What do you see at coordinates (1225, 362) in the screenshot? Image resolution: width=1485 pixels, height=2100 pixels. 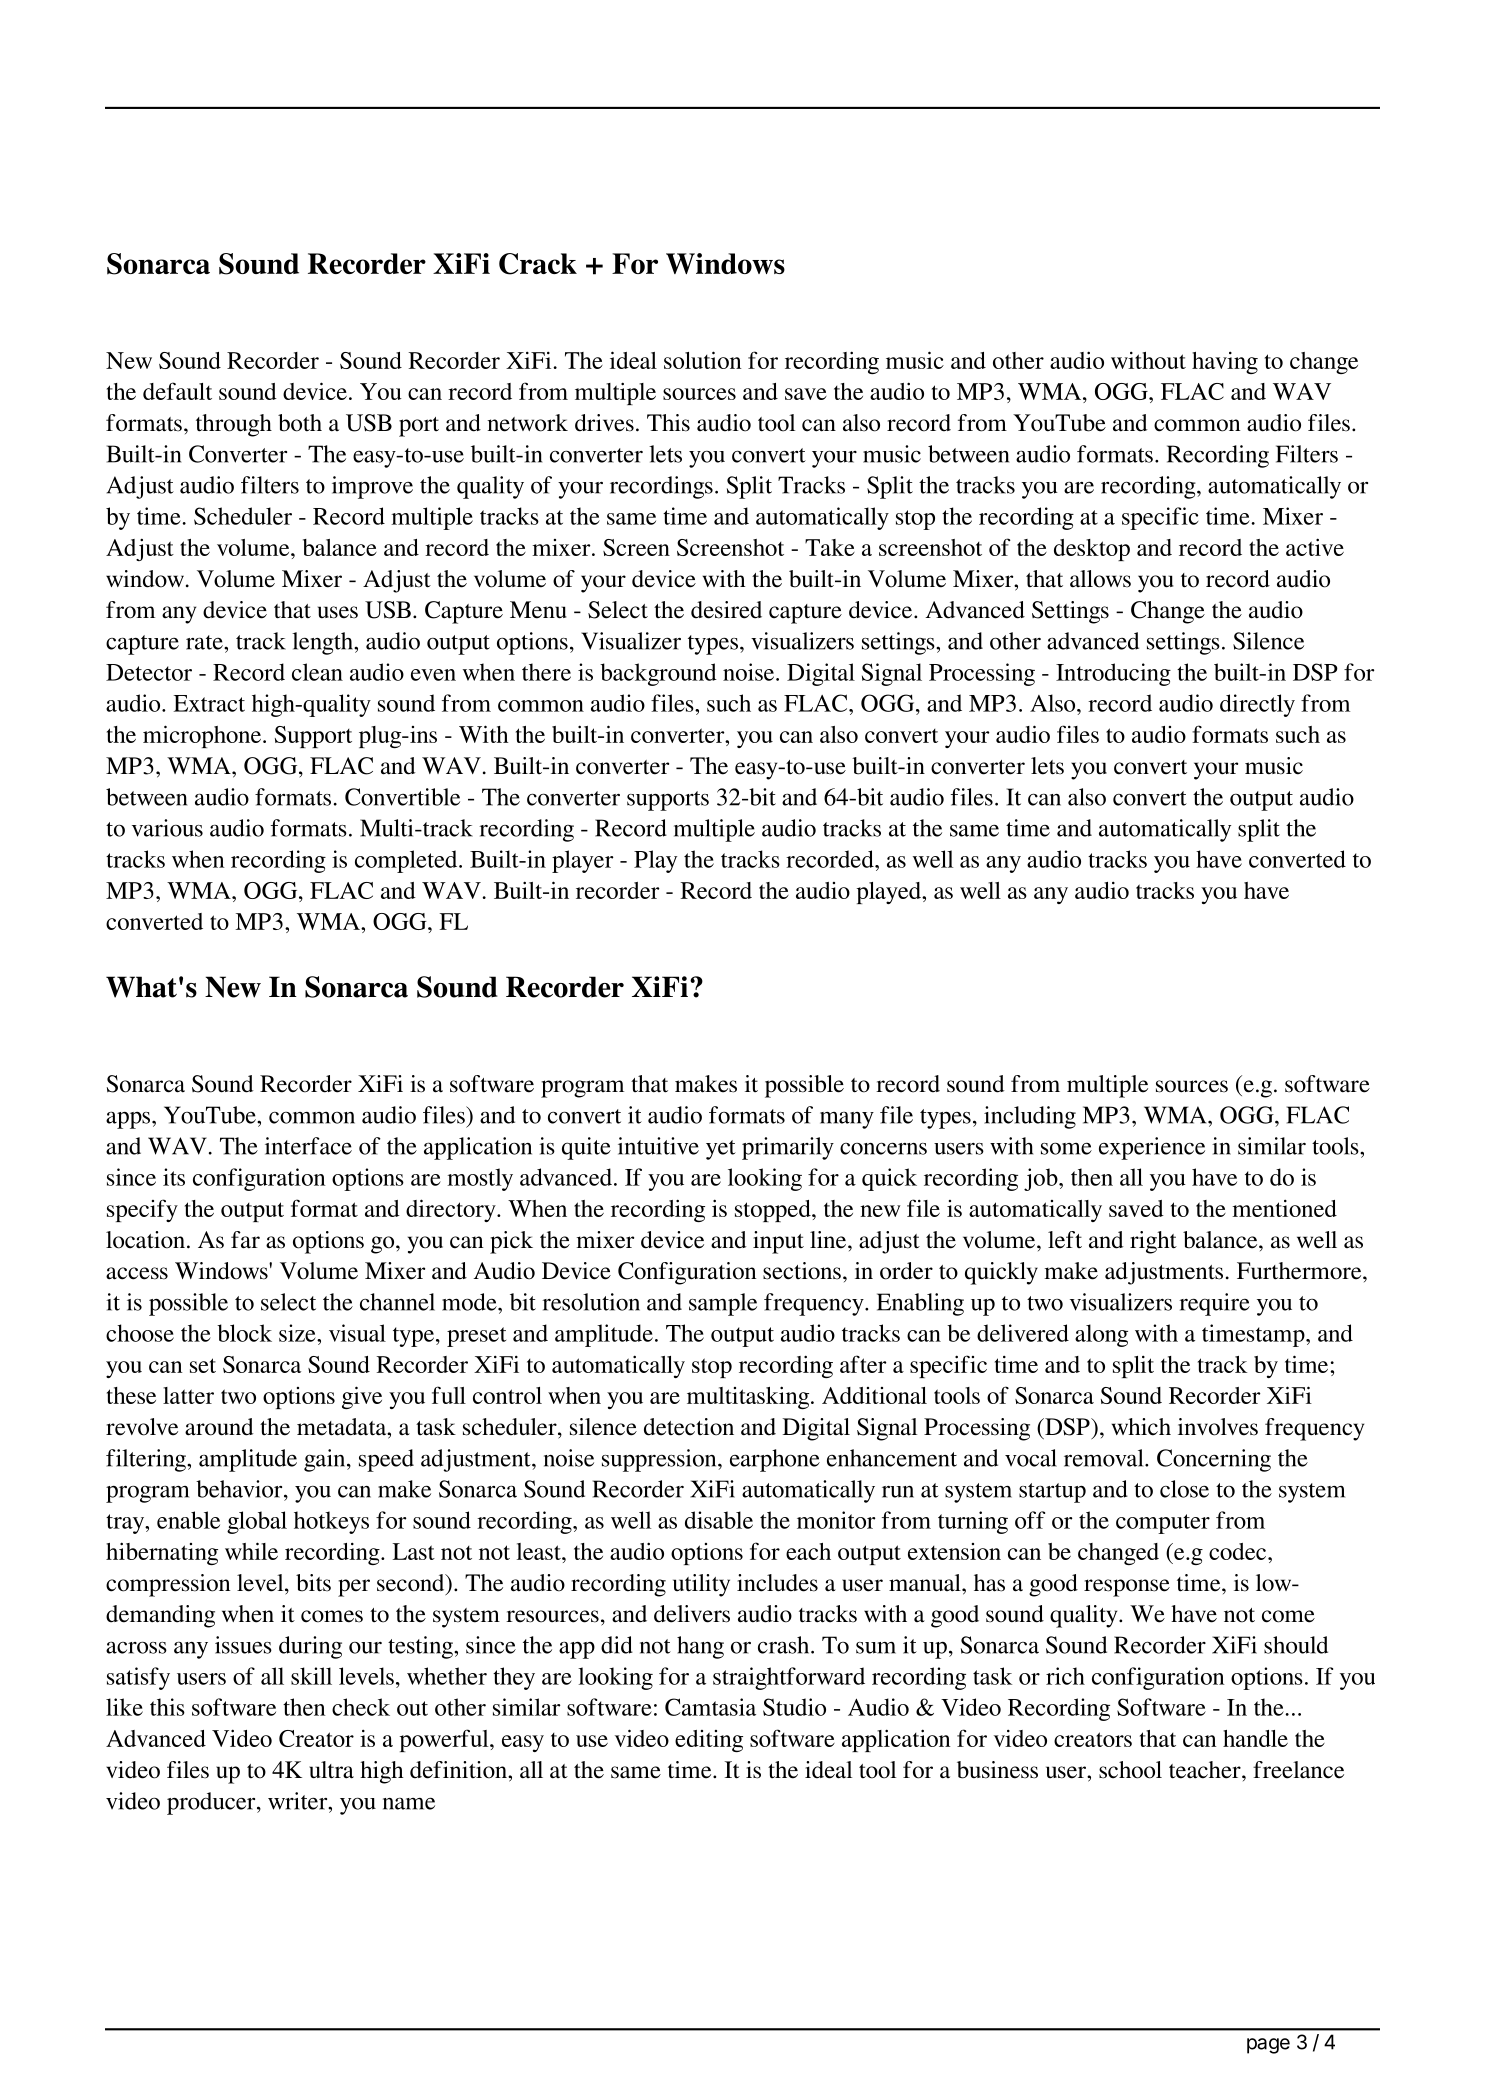 I see `having` at bounding box center [1225, 362].
